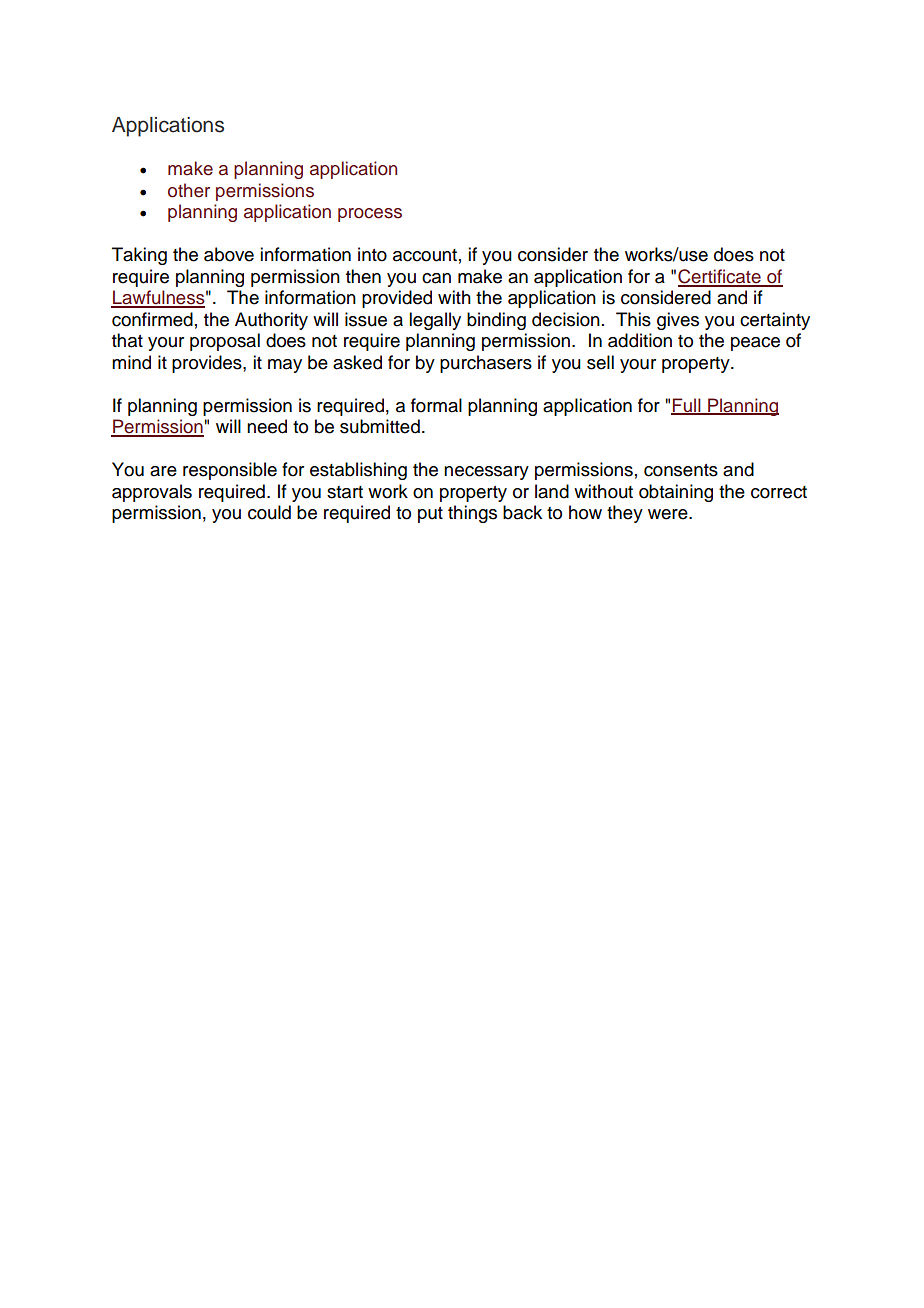 This screenshot has width=924, height=1308. What do you see at coordinates (269, 512) in the screenshot?
I see `could` at bounding box center [269, 512].
